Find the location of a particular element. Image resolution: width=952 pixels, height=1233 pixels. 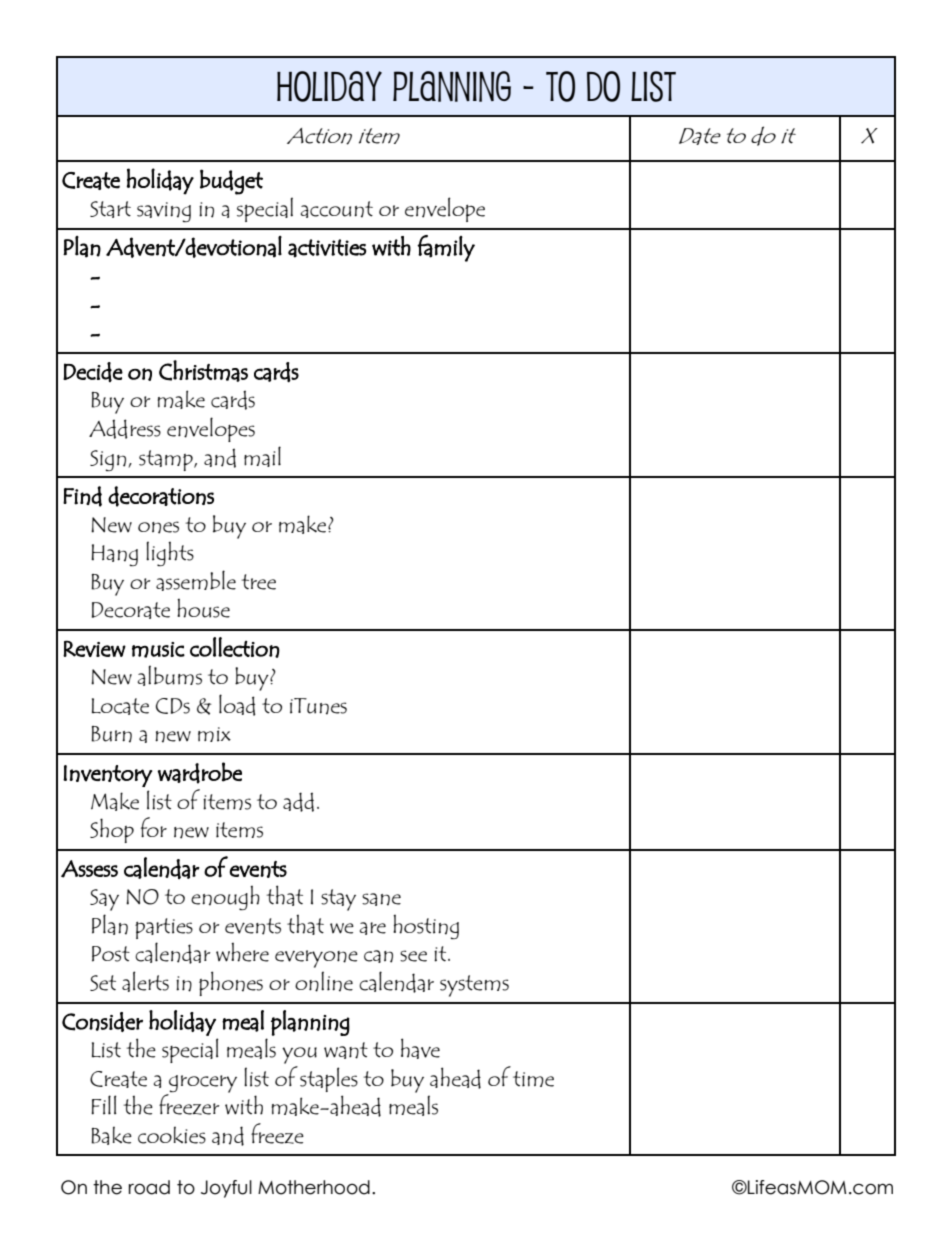

account is located at coordinates (337, 209).
